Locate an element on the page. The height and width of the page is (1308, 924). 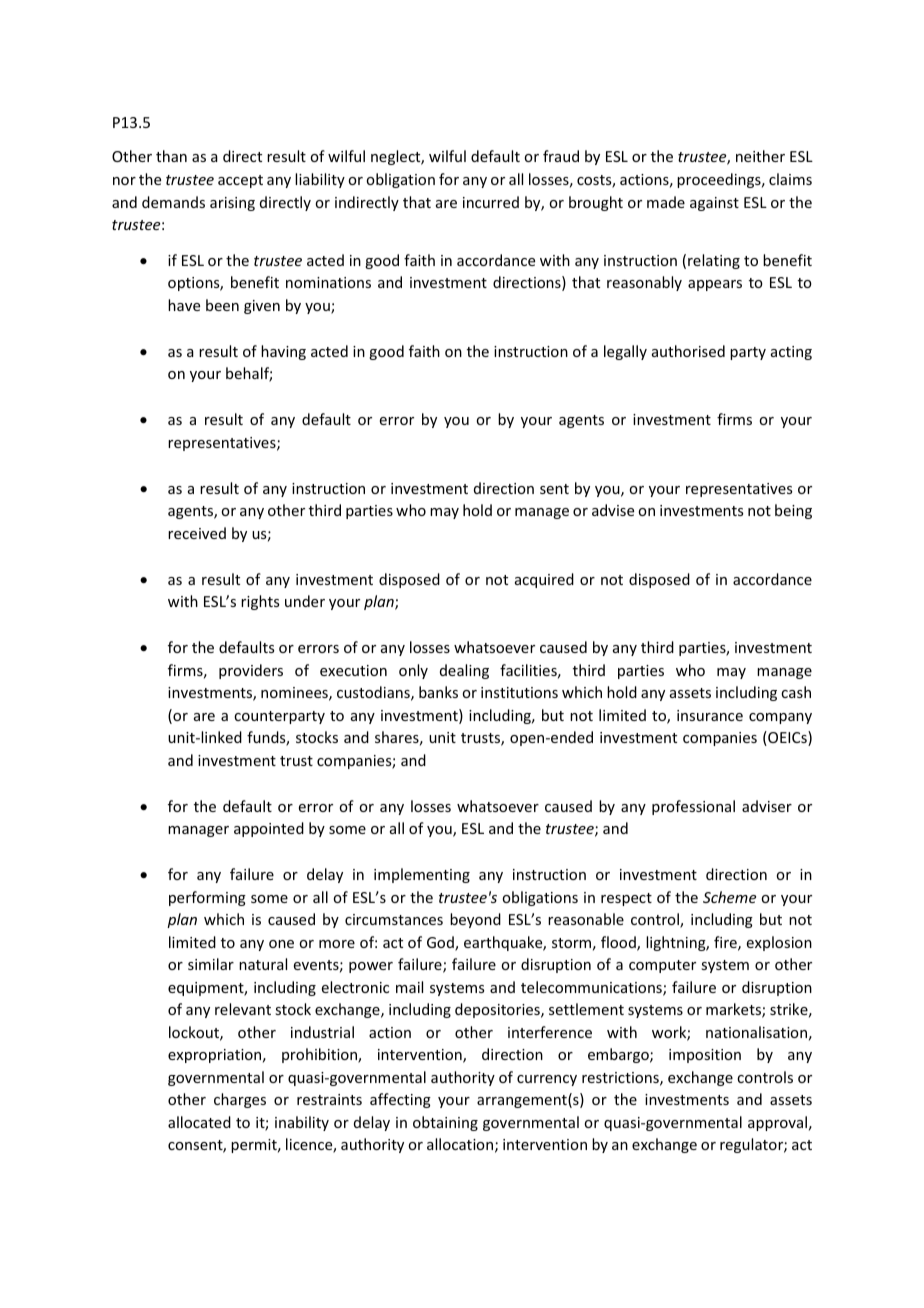
insurance is located at coordinates (710, 715).
